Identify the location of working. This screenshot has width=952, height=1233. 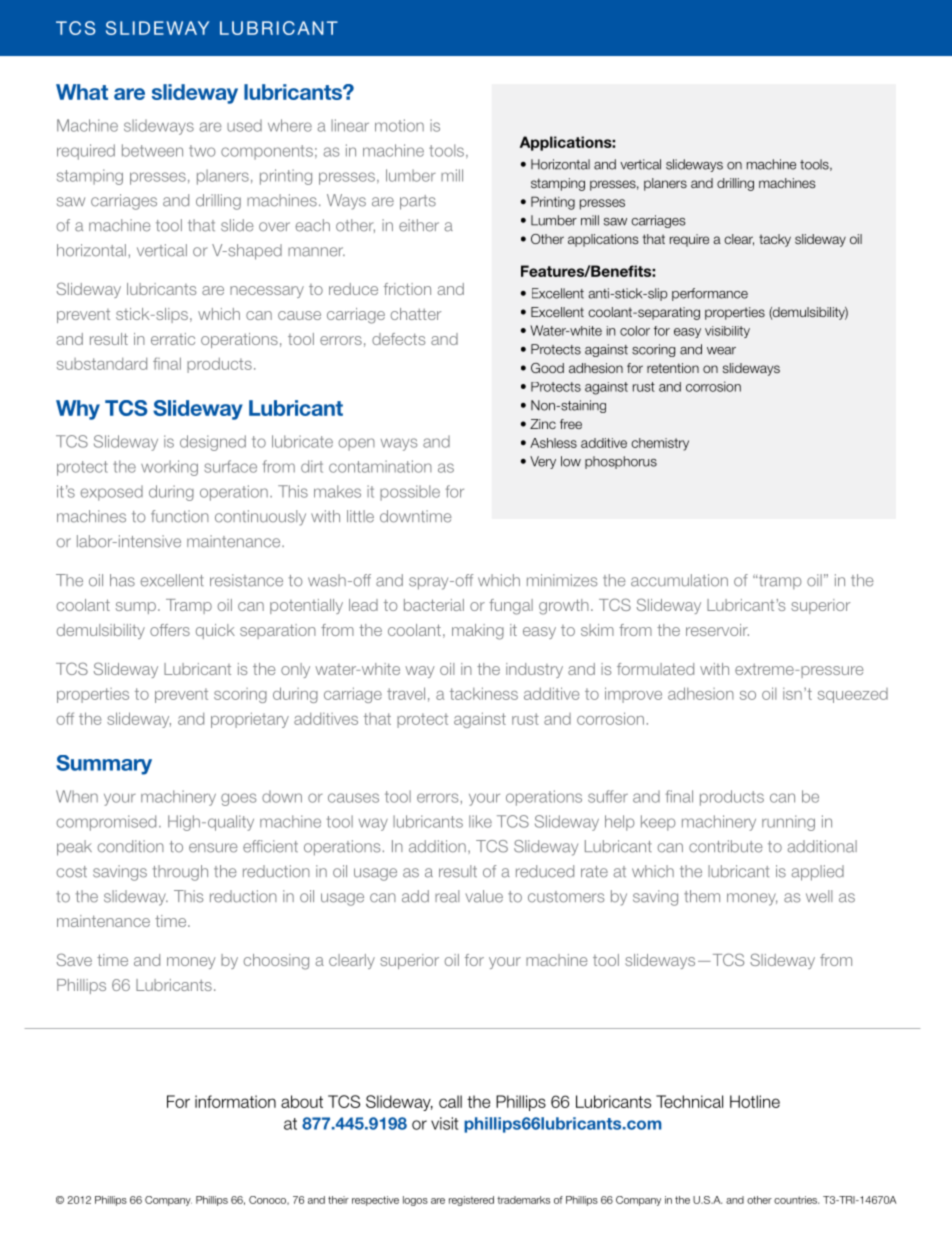
(169, 468).
